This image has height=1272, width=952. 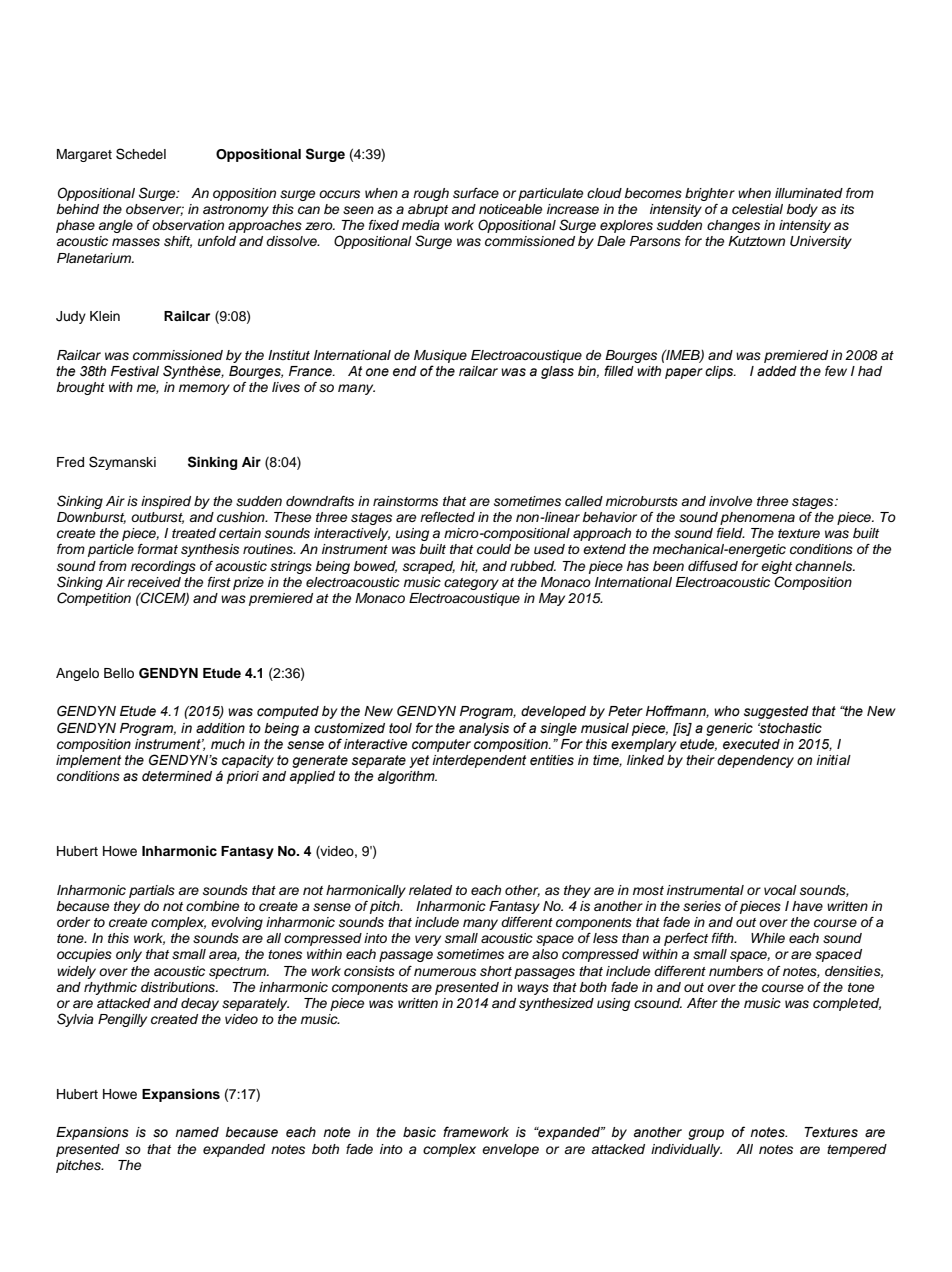 I want to click on suggested, so click(x=776, y=712).
